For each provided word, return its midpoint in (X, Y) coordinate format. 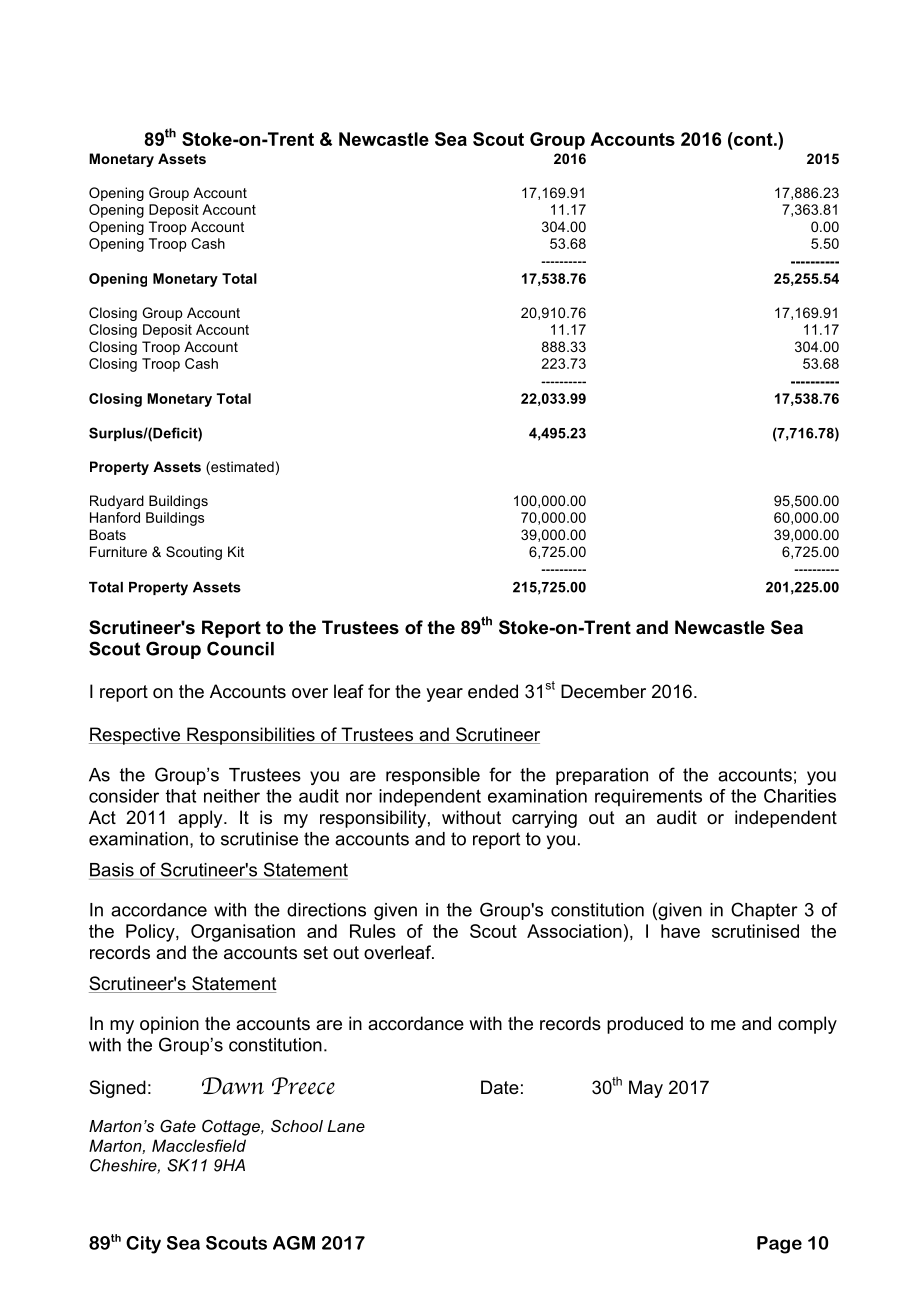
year (444, 695)
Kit (236, 551)
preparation (602, 776)
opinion (169, 1025)
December (603, 691)
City (143, 1245)
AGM (294, 1243)
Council (240, 648)
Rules (373, 931)
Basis (112, 870)
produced (645, 1025)
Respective (136, 736)
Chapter (764, 911)
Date (500, 1087)
